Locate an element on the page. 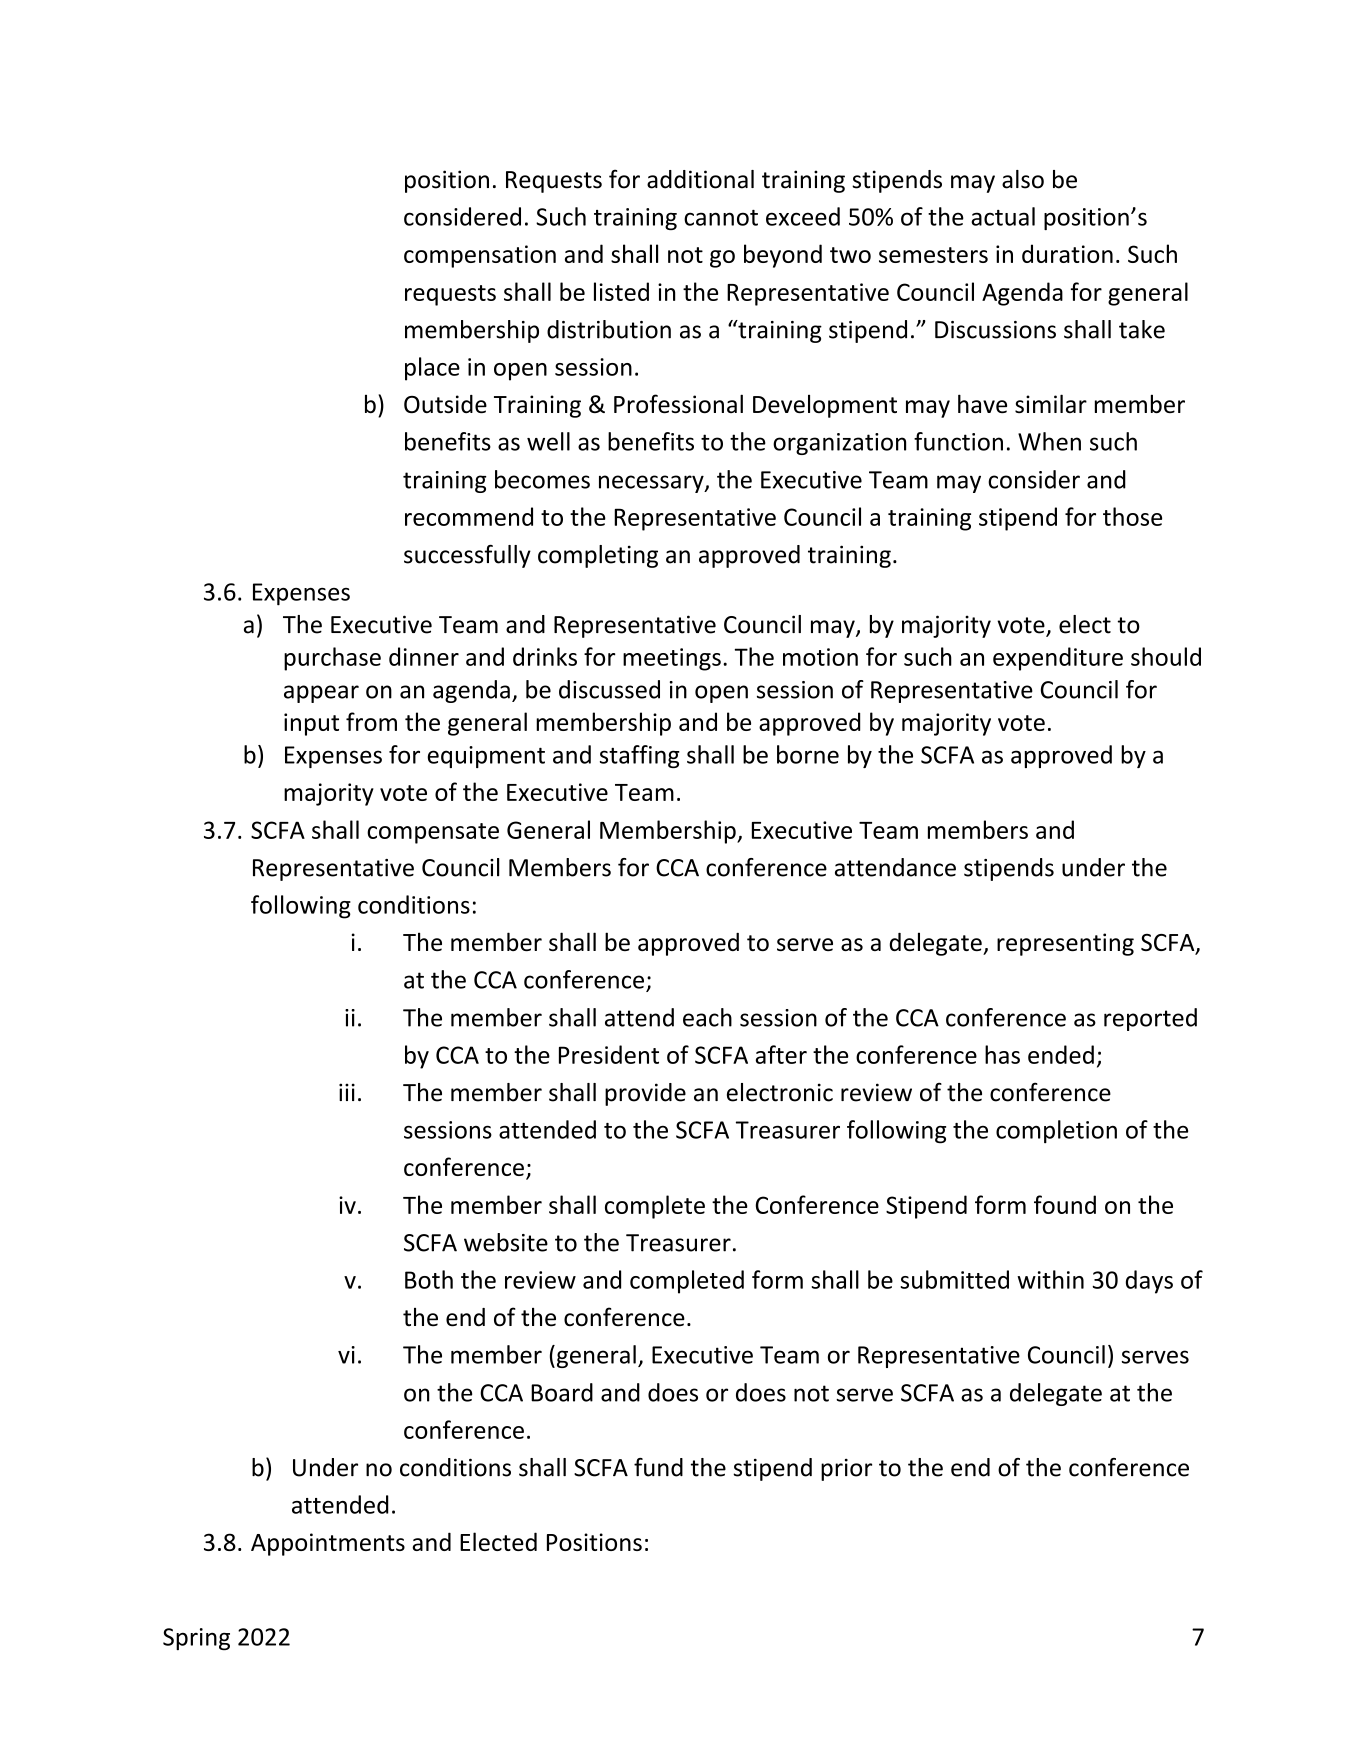 Image resolution: width=1363 pixels, height=1763 pixels. Appointments is located at coordinates (328, 1544).
